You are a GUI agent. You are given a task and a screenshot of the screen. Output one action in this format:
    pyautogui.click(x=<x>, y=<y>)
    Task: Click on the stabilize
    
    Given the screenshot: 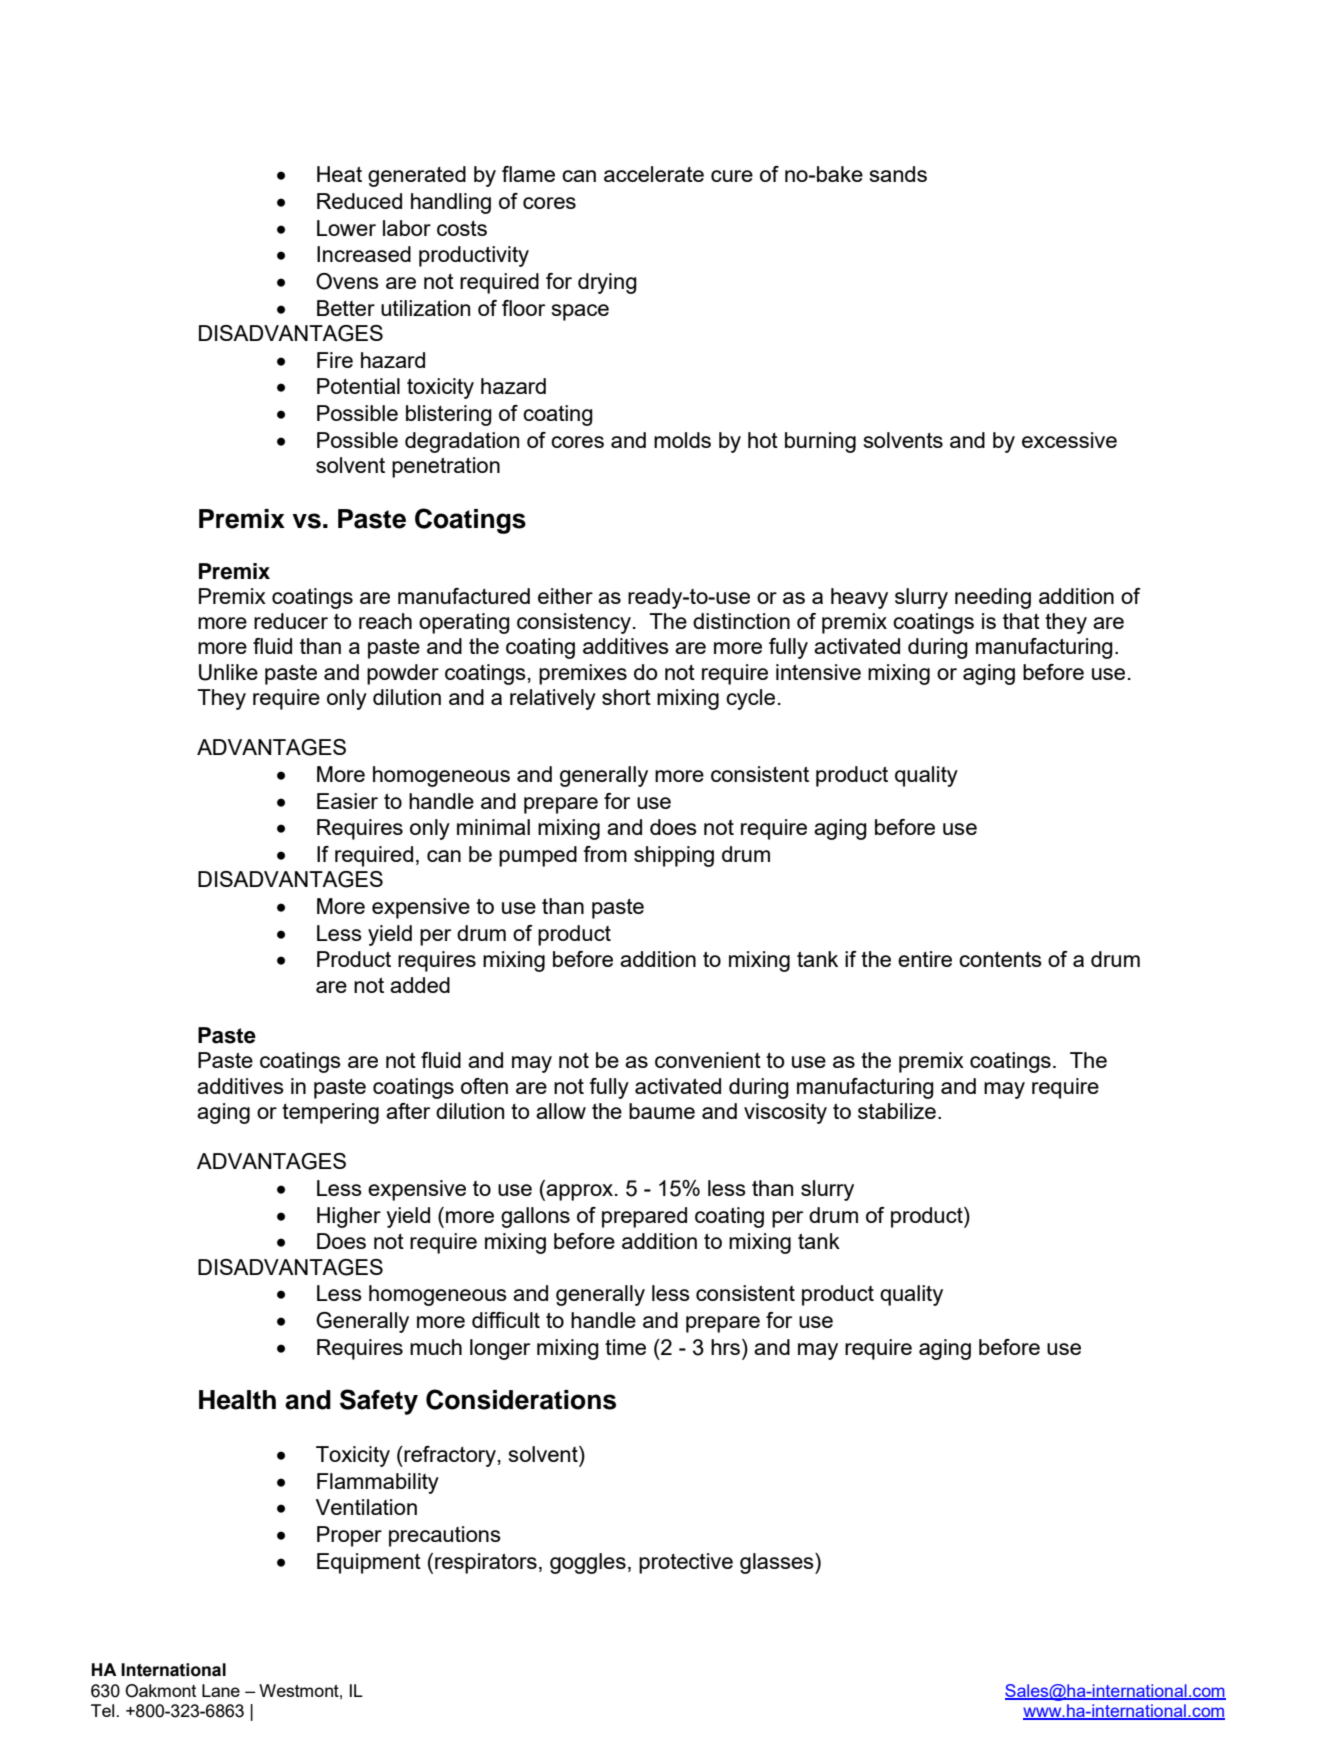 What is the action you would take?
    pyautogui.click(x=897, y=1111)
